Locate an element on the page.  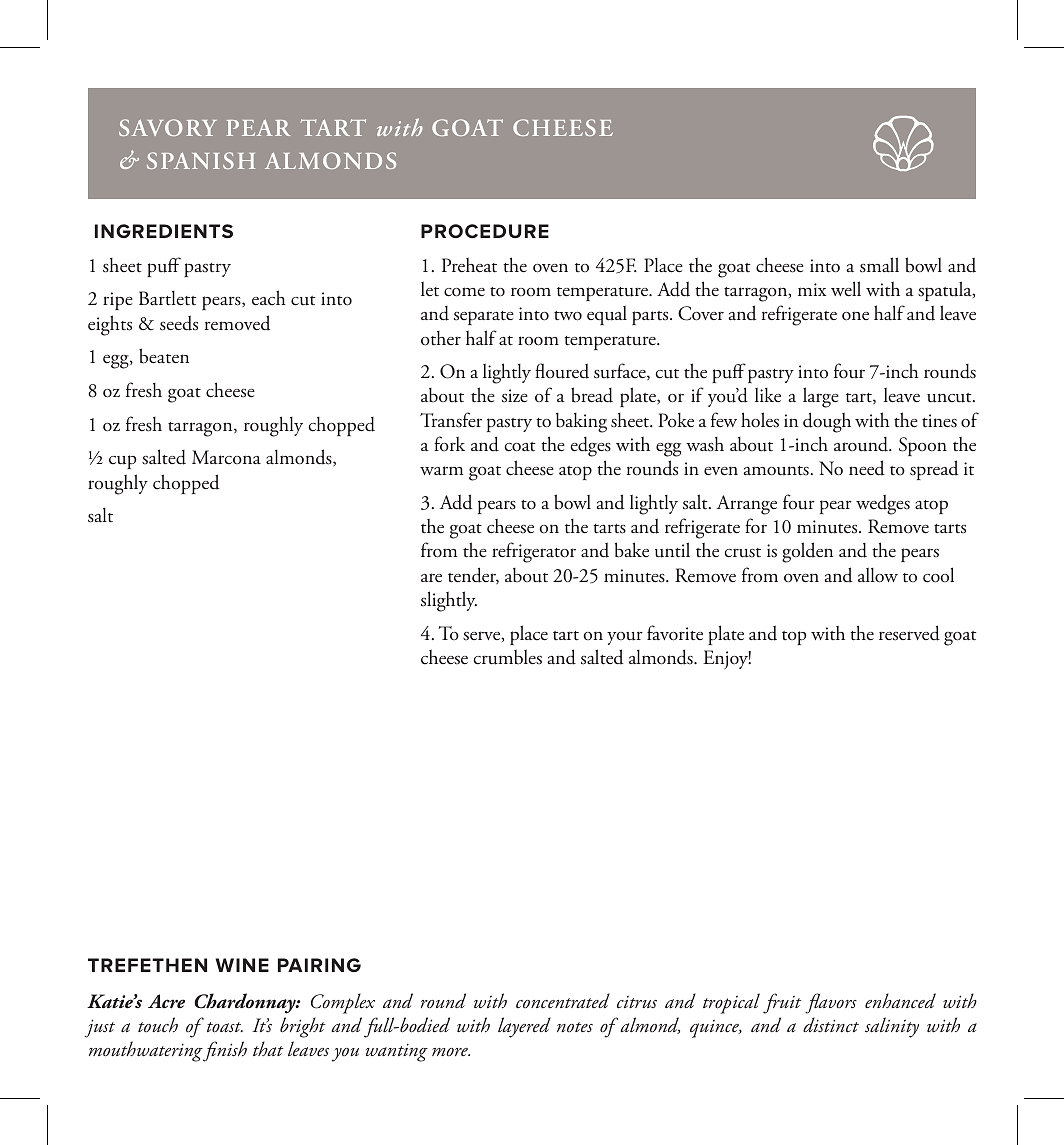
layered is located at coordinates (524, 1027).
